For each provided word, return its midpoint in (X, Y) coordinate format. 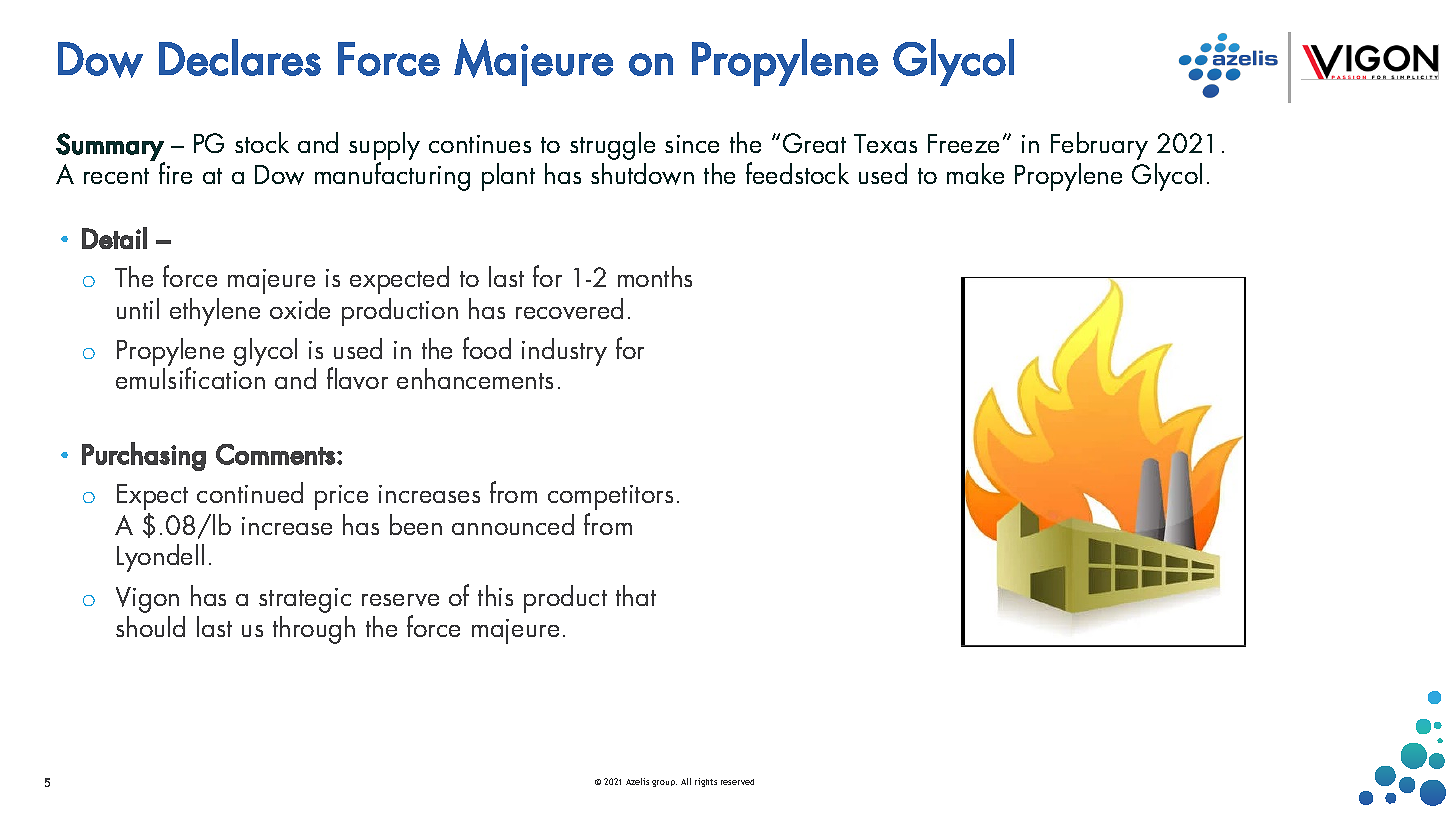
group (664, 783)
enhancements (475, 378)
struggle (612, 146)
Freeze (963, 143)
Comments (275, 454)
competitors (610, 497)
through (314, 630)
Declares (240, 57)
